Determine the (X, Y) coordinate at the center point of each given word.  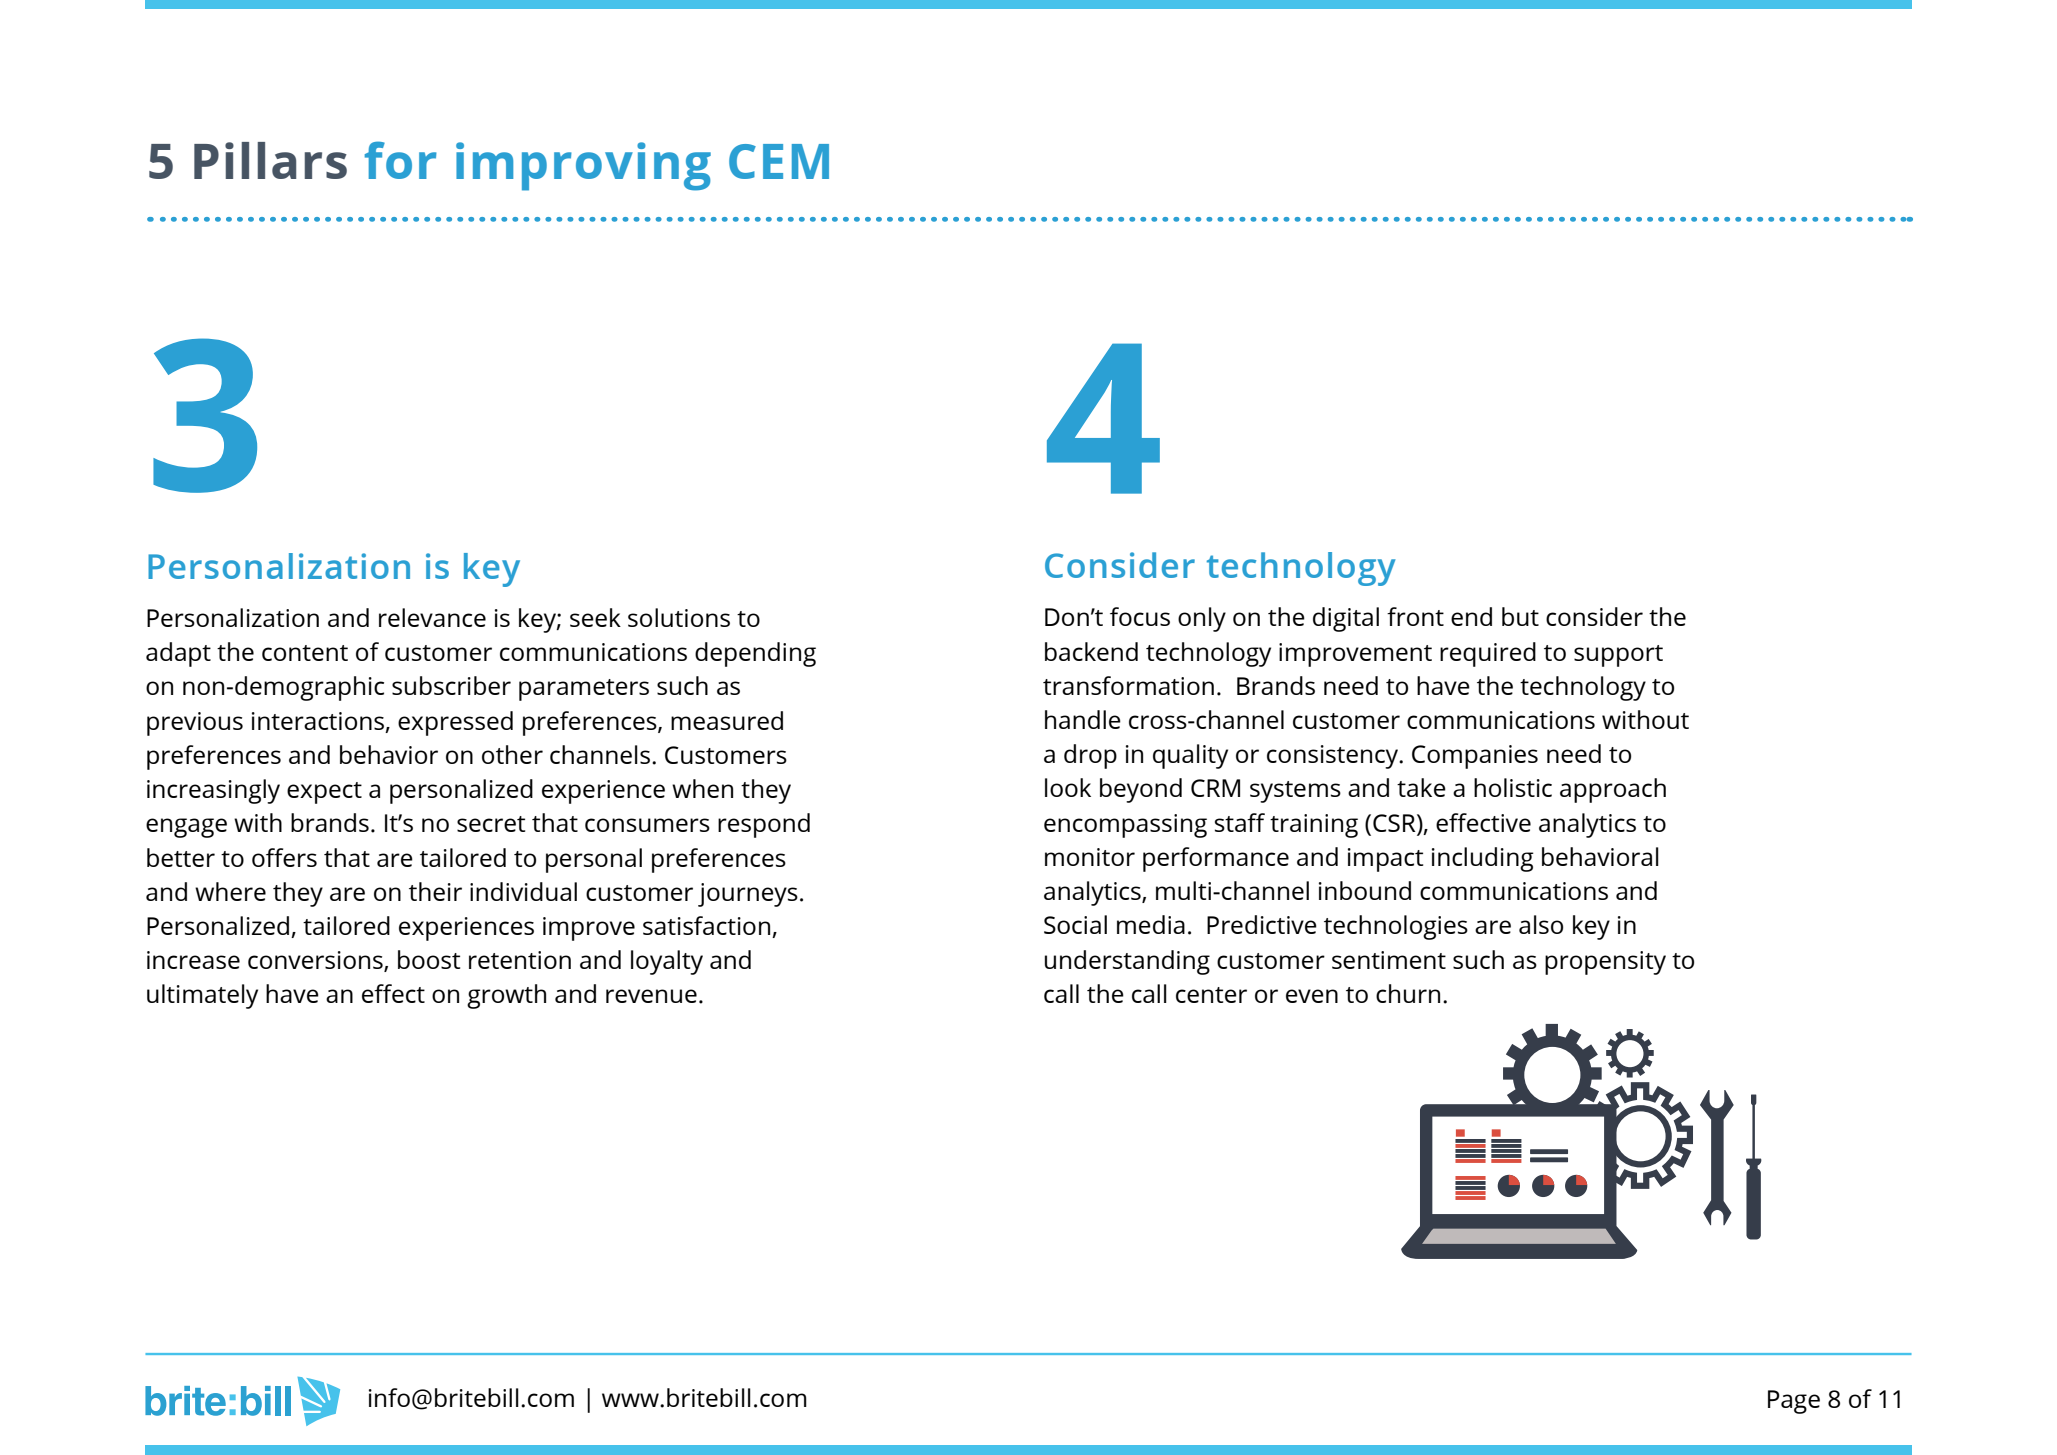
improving (583, 166)
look (1068, 787)
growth (506, 996)
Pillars (270, 160)
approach (1613, 790)
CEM (779, 161)
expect (324, 793)
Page (1794, 1402)
